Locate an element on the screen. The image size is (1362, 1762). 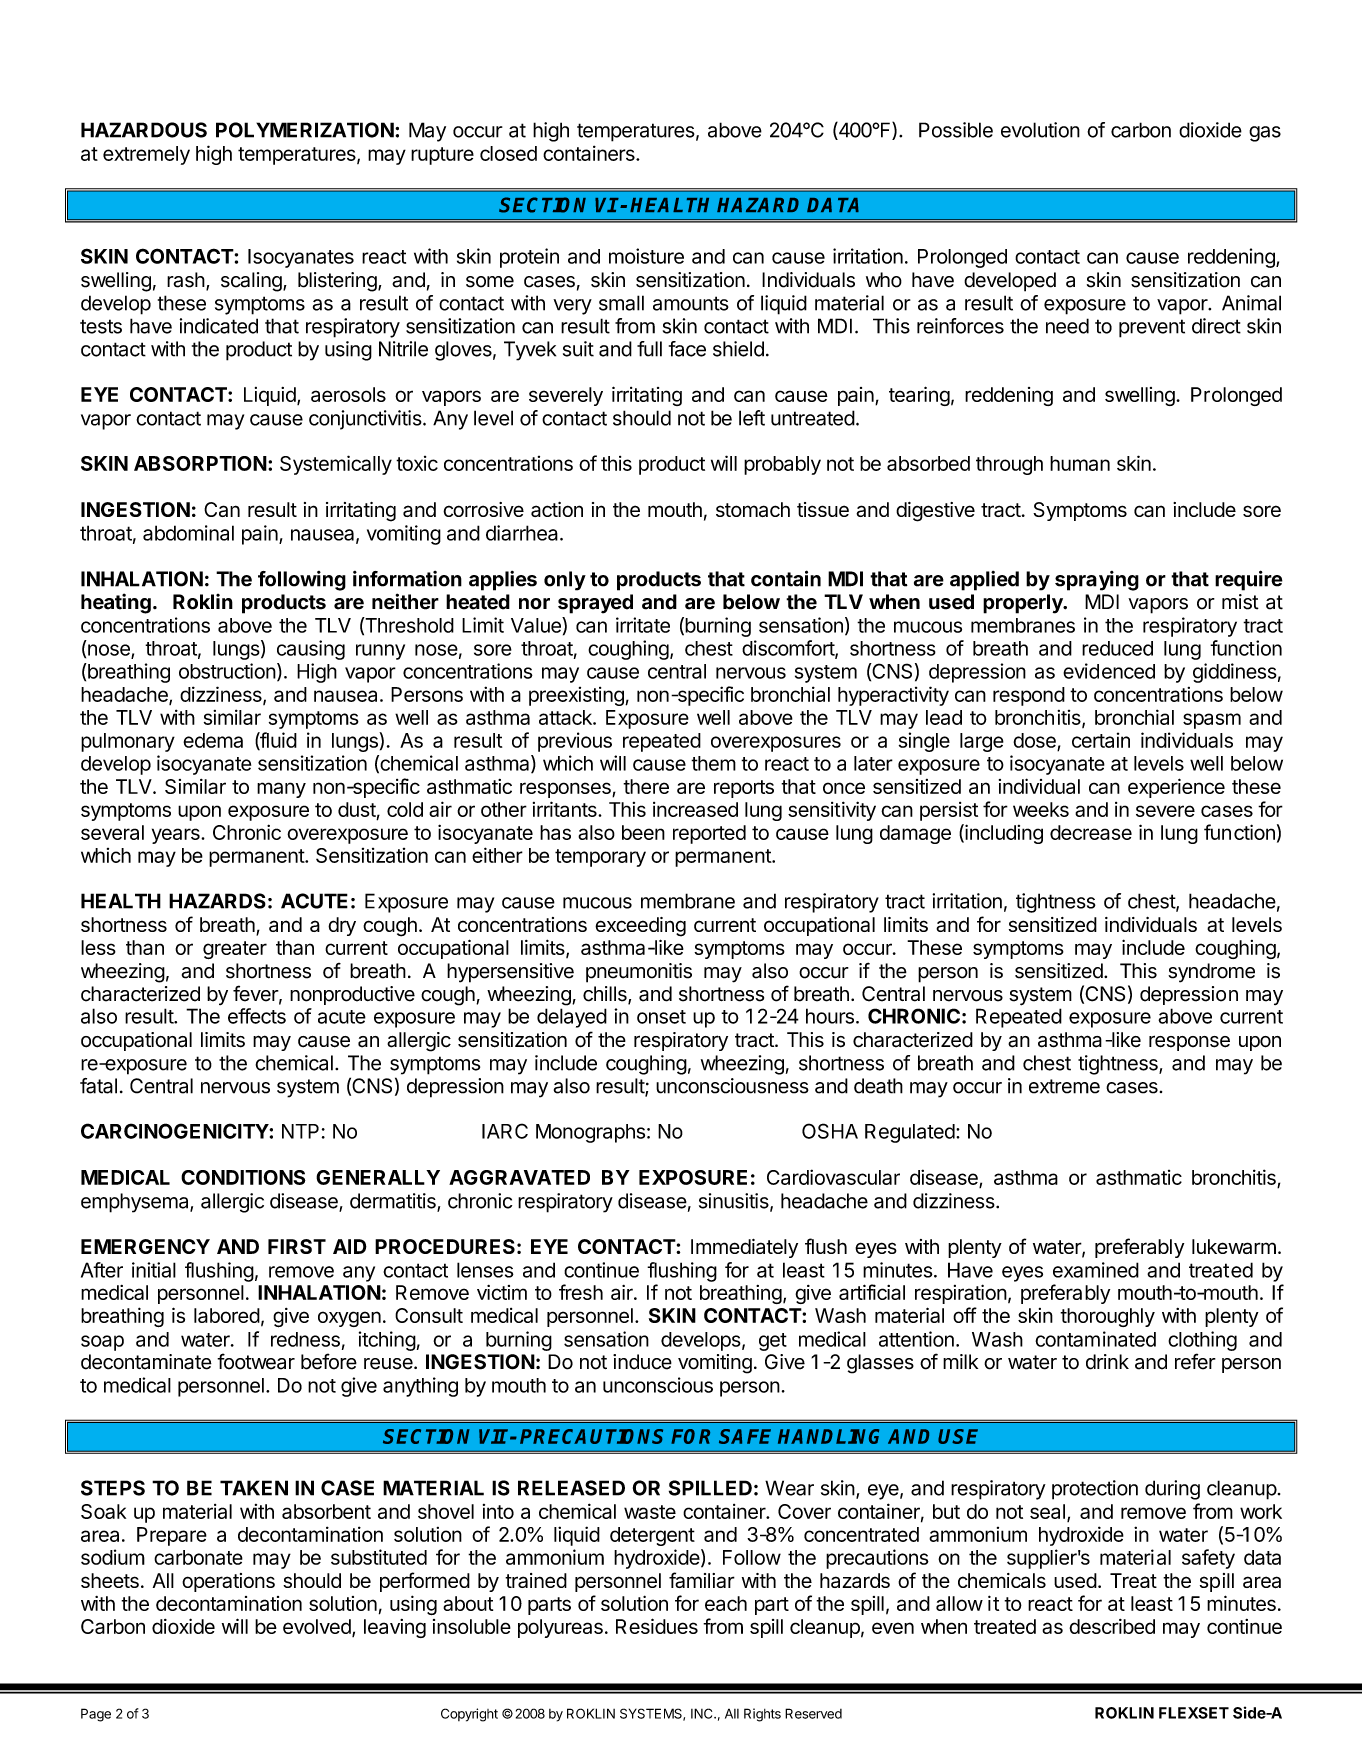
moisture is located at coordinates (646, 256).
